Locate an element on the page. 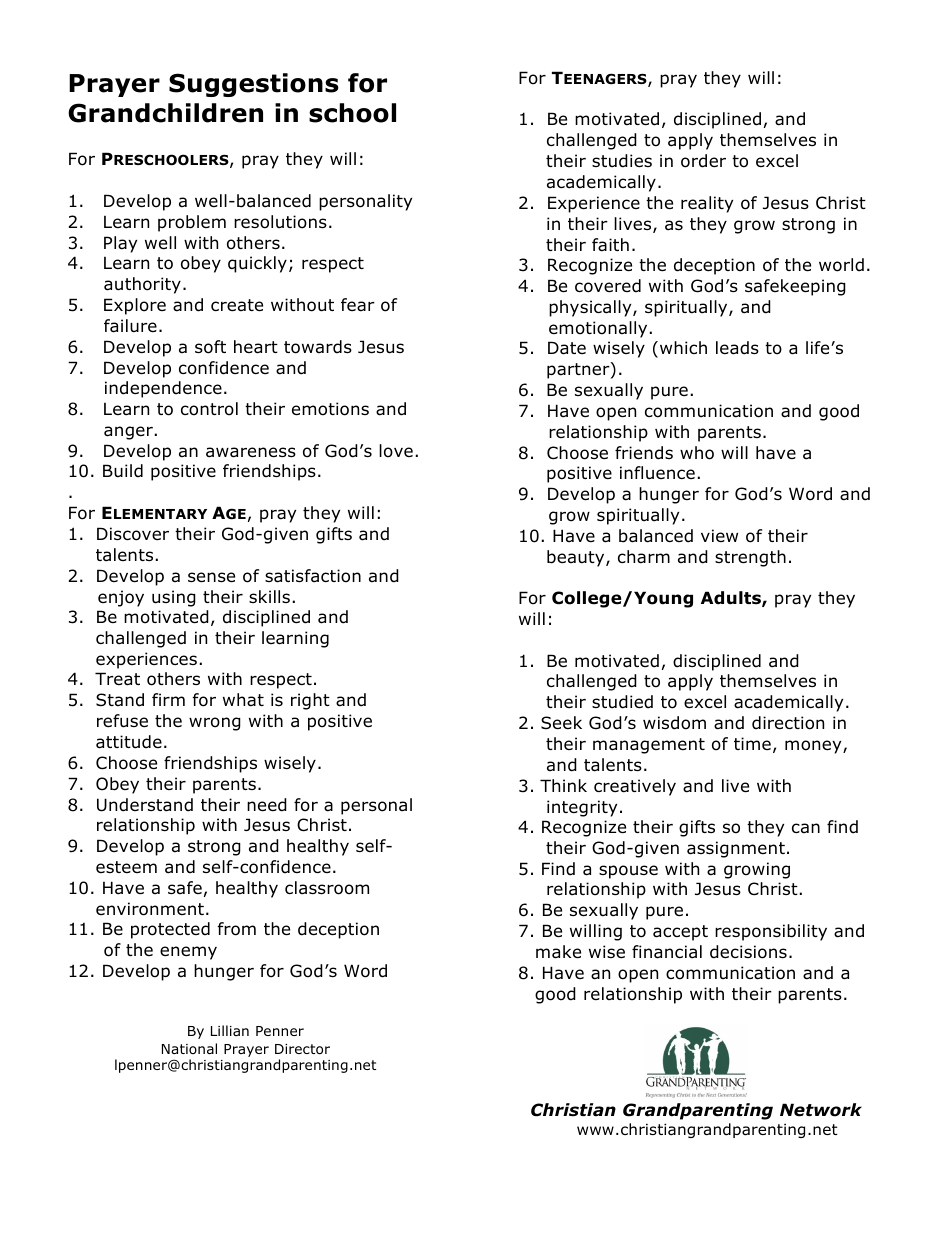 This page has width=952, height=1233. Grandchildren is located at coordinates (165, 113).
